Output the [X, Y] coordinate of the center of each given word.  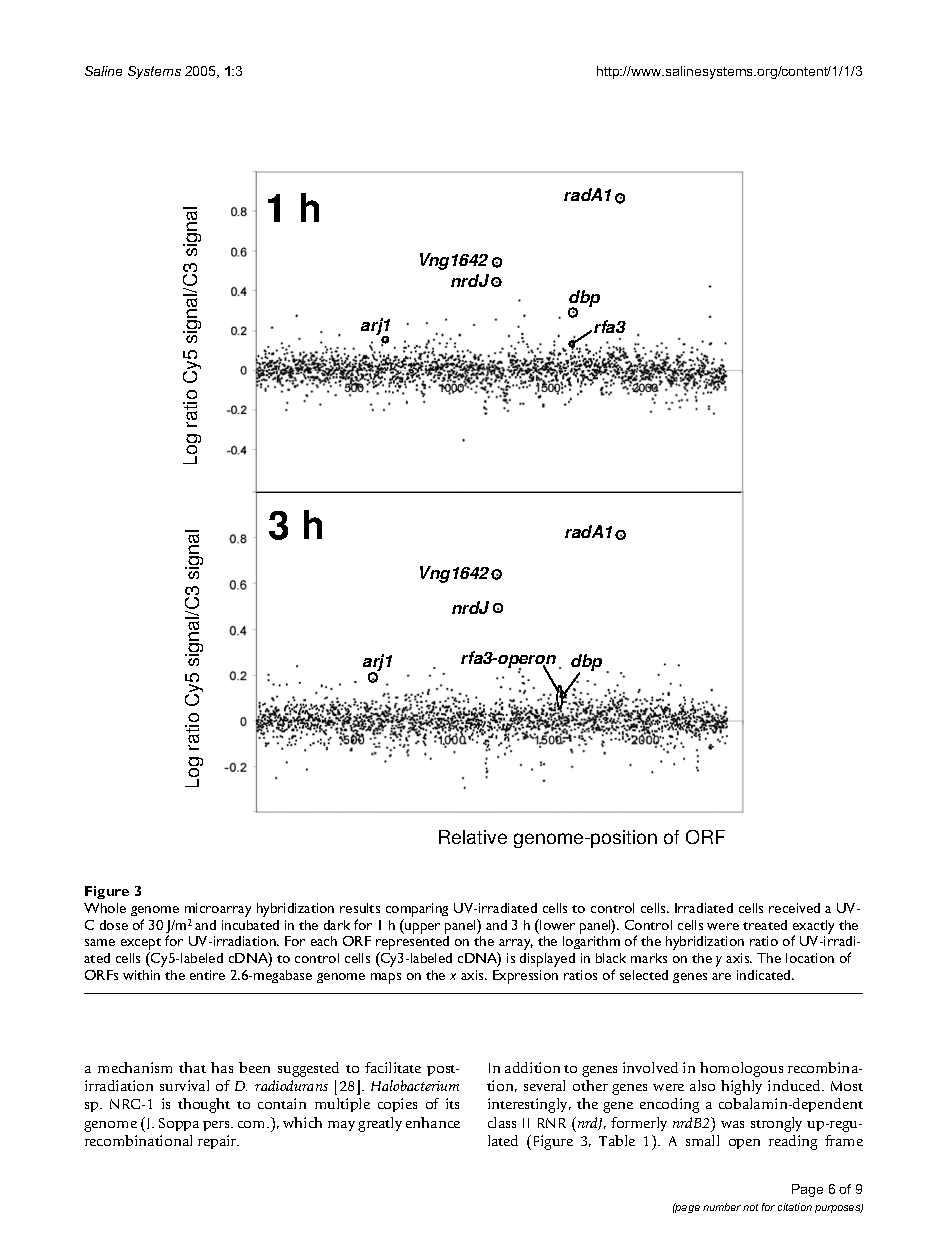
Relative [473, 837]
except [141, 945]
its [452, 1103]
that [192, 1067]
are [721, 976]
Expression [525, 977]
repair [218, 1142]
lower [556, 924]
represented [412, 944]
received [794, 908]
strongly [776, 1124]
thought [204, 1105]
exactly [813, 928]
